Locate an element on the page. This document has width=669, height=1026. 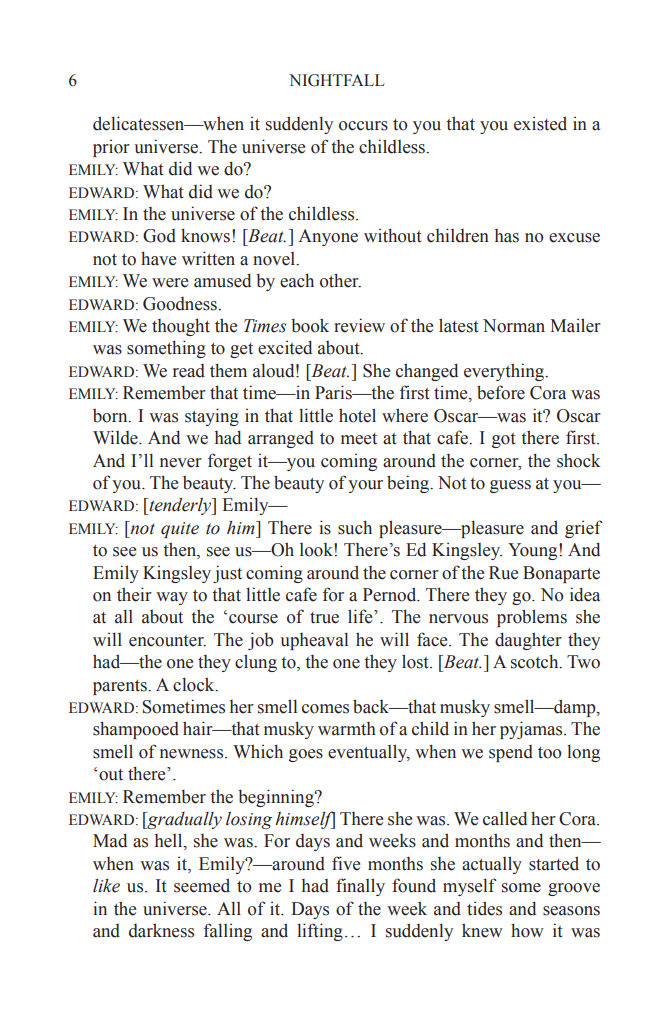
encounter is located at coordinates (167, 641).
